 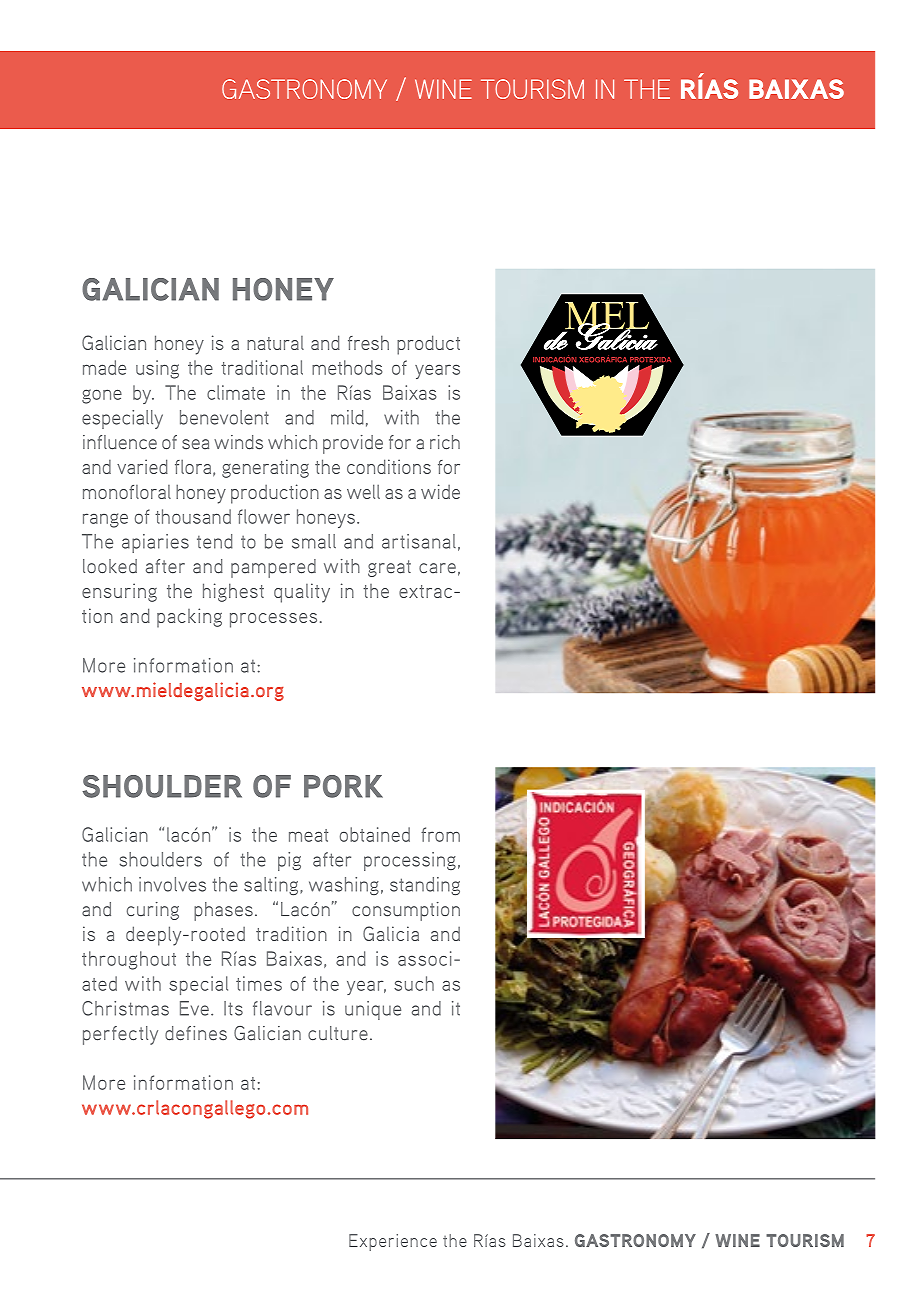 I want to click on such, so click(x=414, y=983).
